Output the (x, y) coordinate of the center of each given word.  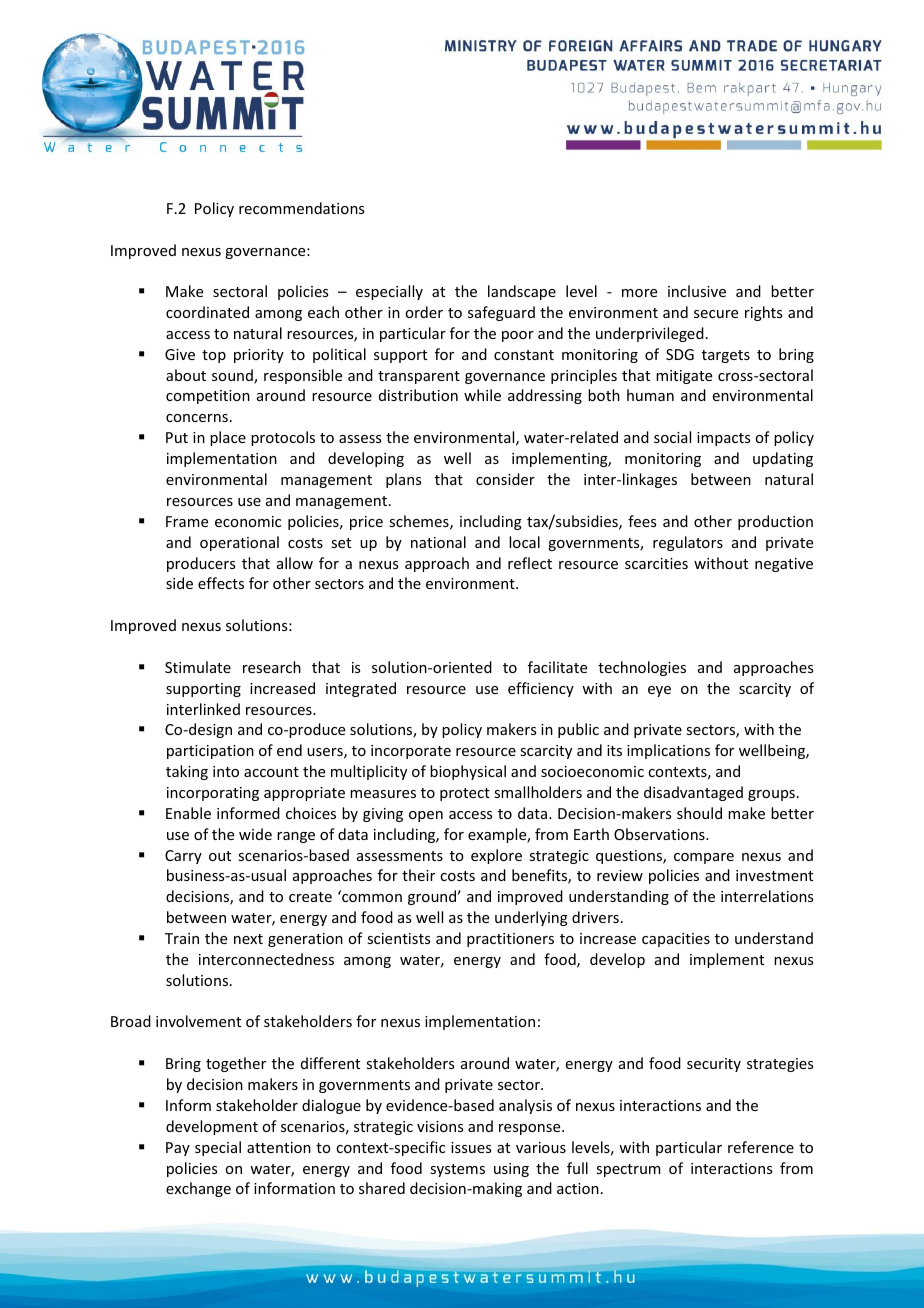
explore (496, 856)
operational (239, 543)
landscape (522, 292)
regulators (688, 543)
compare (704, 858)
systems (457, 1170)
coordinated (207, 312)
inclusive (697, 291)
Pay (178, 1149)
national (438, 542)
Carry (183, 857)
